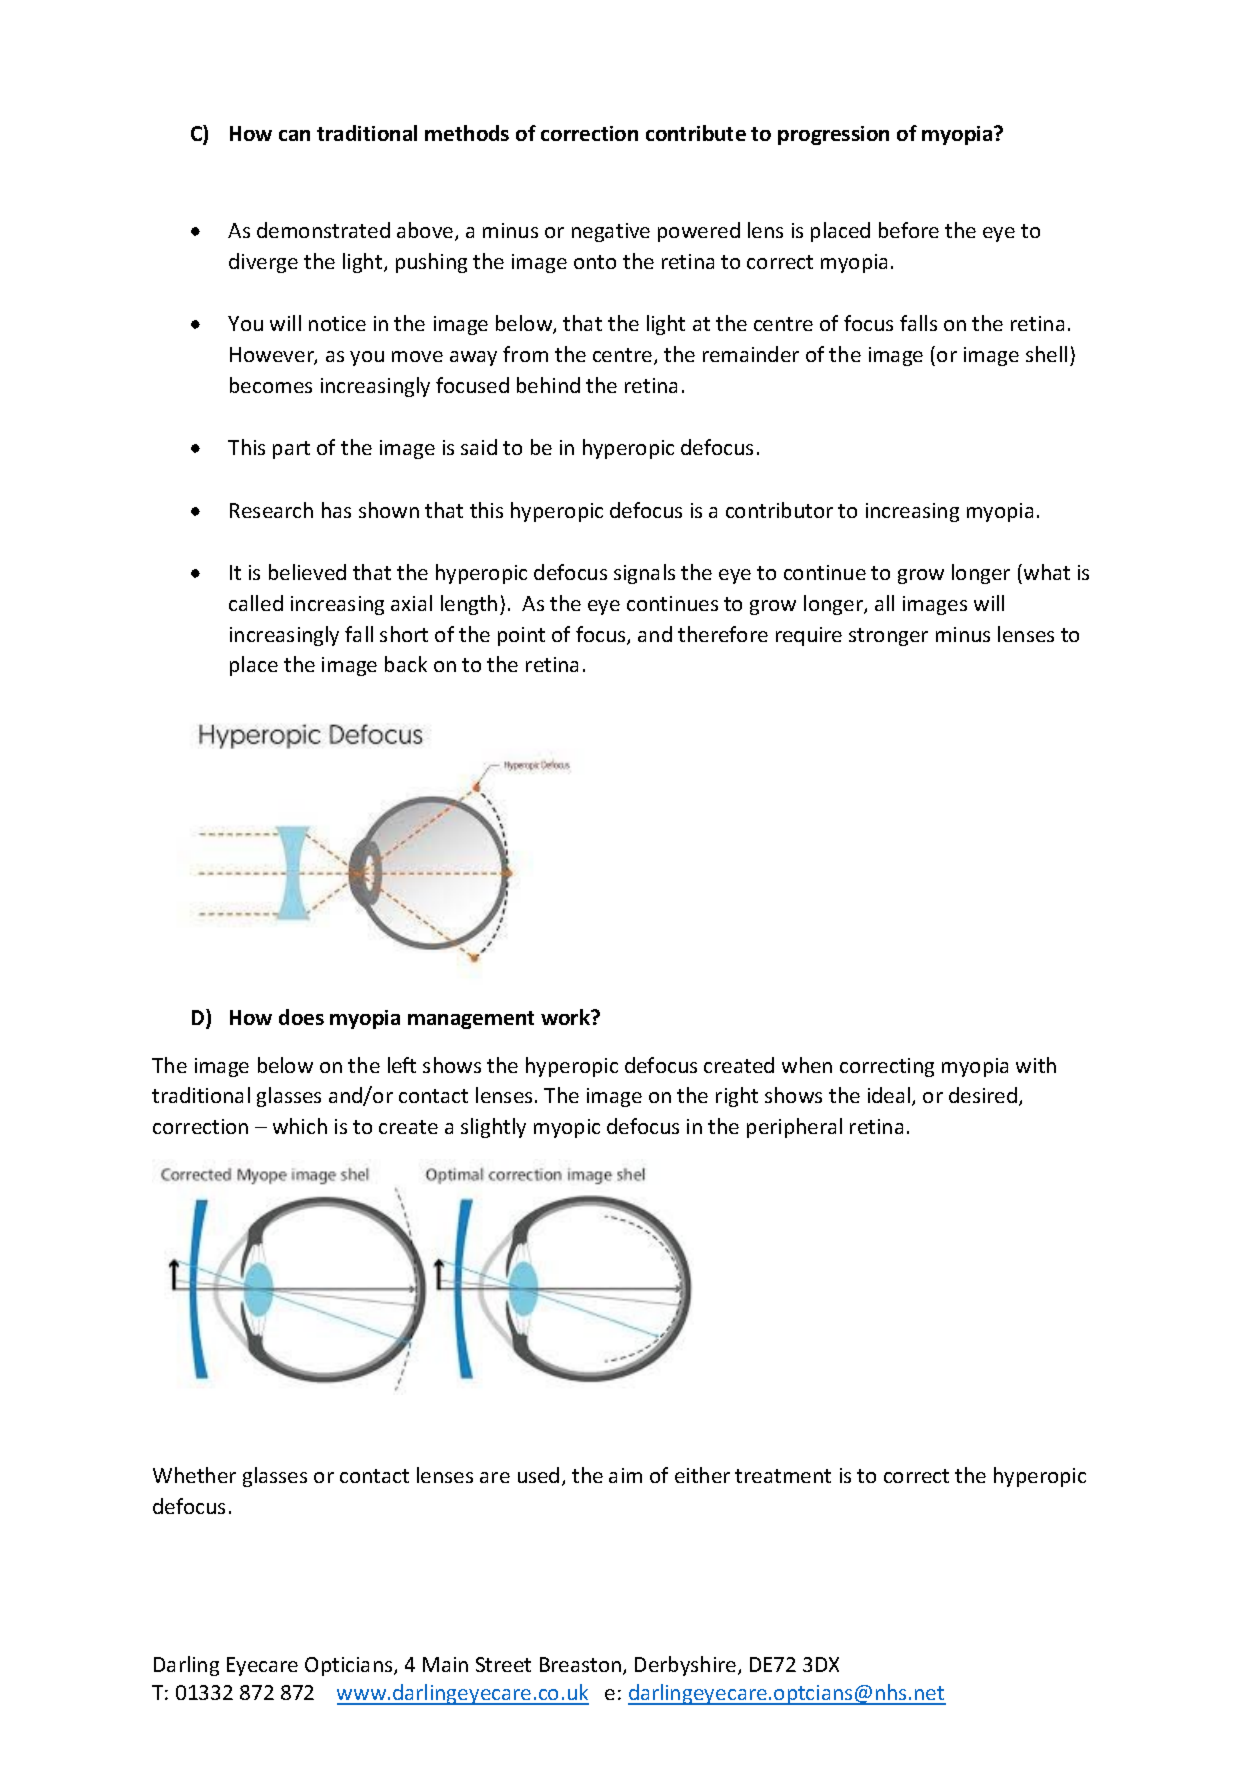 This screenshot has height=1782, width=1260. What do you see at coordinates (350, 1666) in the screenshot?
I see `Opticians` at bounding box center [350, 1666].
